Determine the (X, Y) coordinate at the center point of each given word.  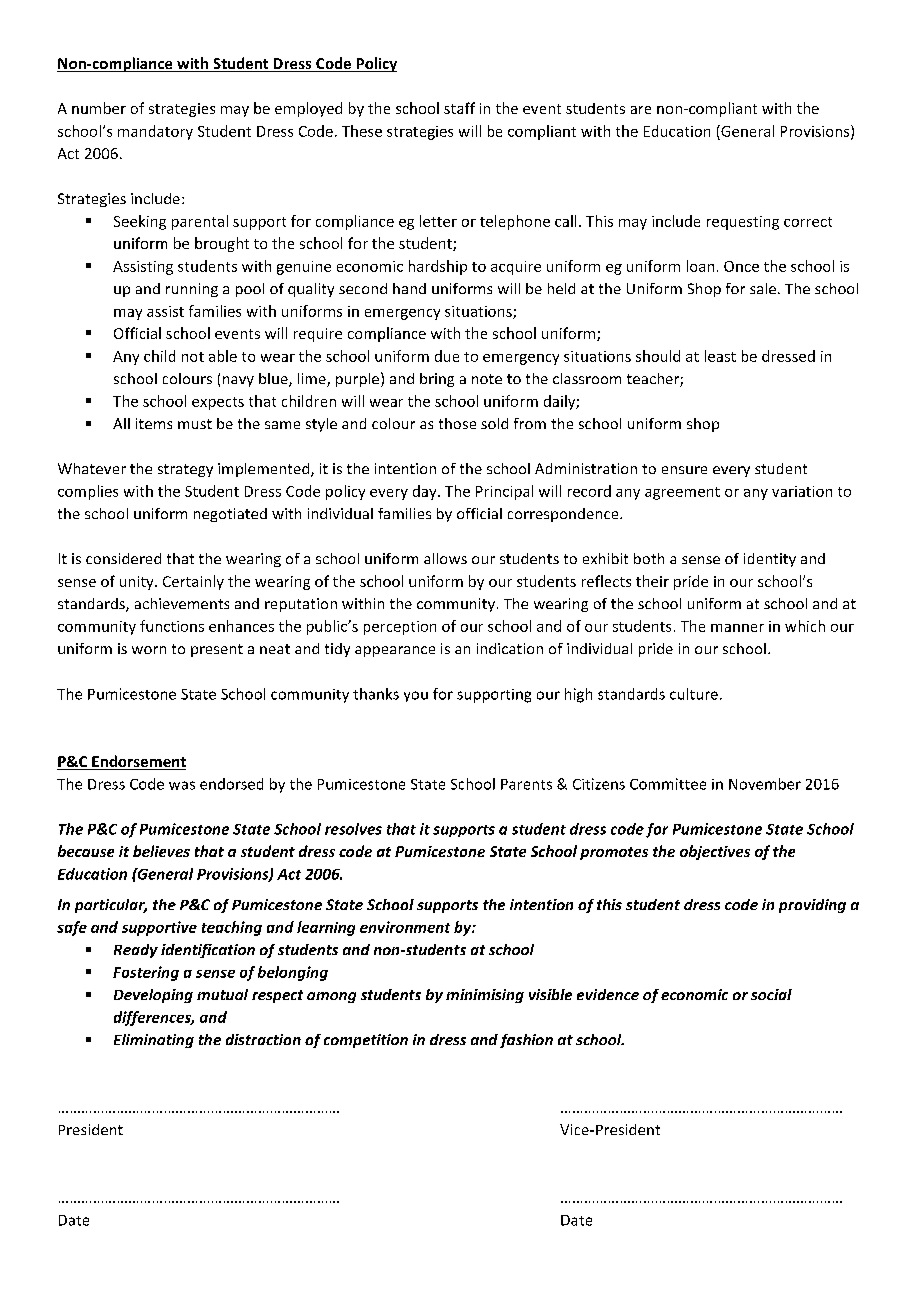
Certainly (193, 582)
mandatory (155, 132)
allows (445, 558)
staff (459, 108)
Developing (153, 996)
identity (770, 560)
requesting (743, 223)
